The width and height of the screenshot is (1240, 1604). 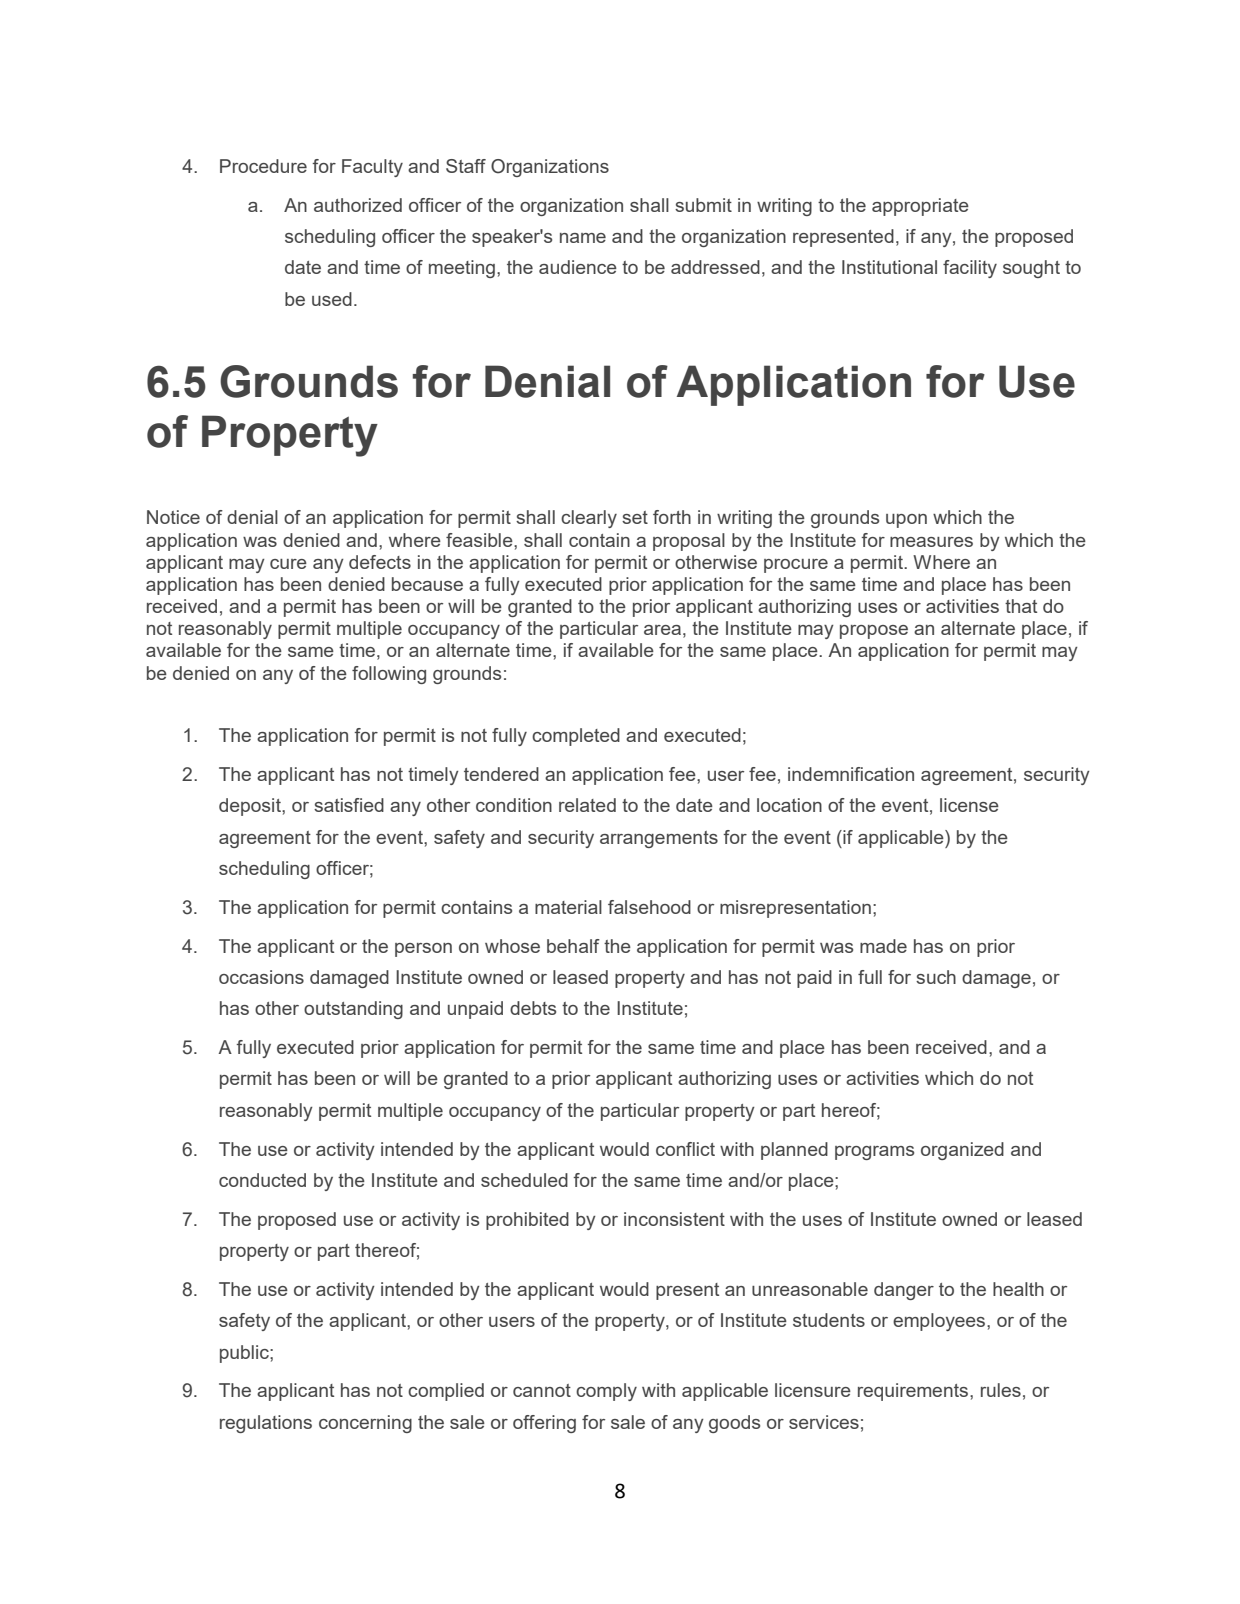 I want to click on deposit, so click(x=251, y=807).
